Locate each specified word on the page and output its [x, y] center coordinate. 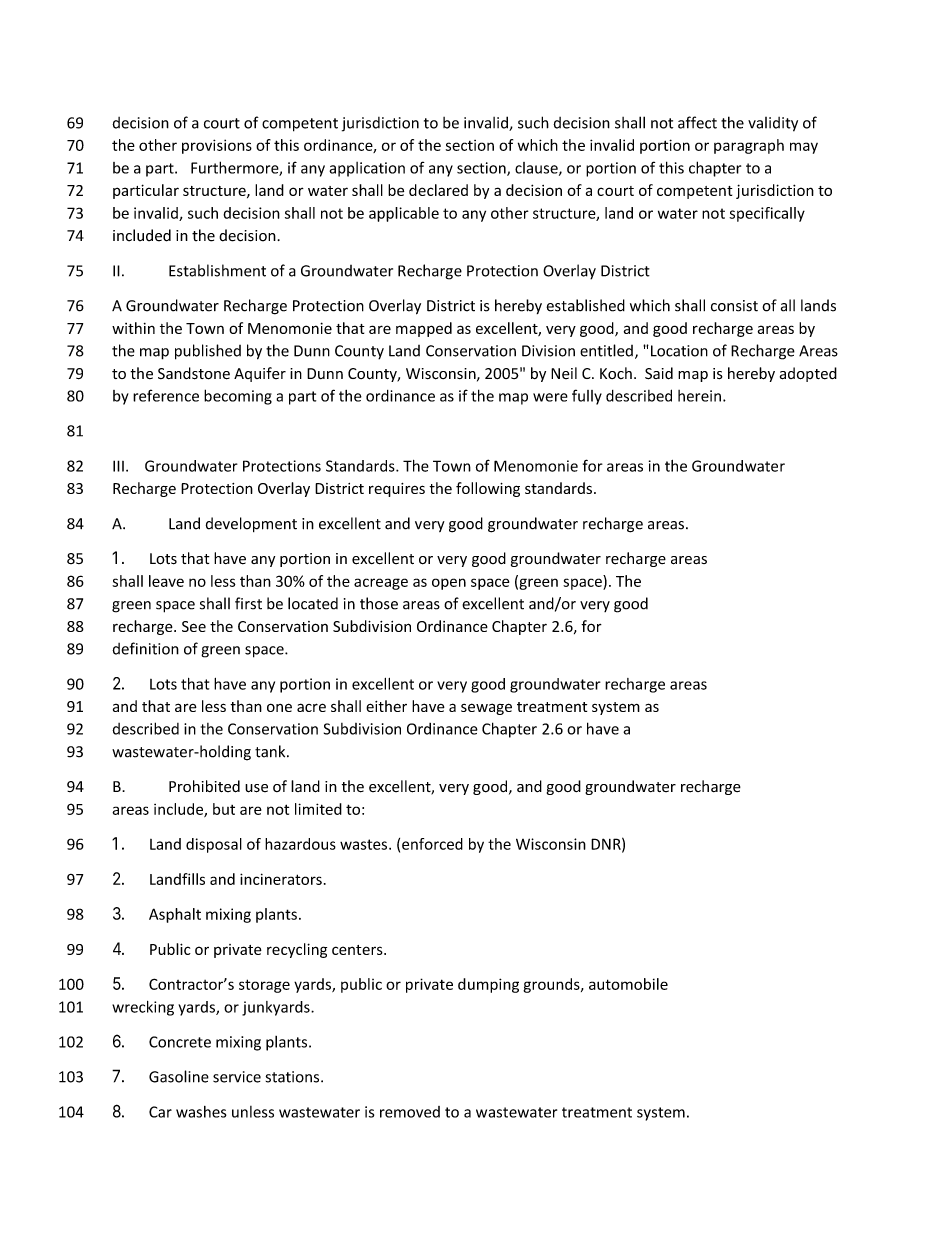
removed [410, 1112]
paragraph [749, 146]
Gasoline [179, 1076]
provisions [217, 146]
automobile [628, 984]
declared [438, 190]
